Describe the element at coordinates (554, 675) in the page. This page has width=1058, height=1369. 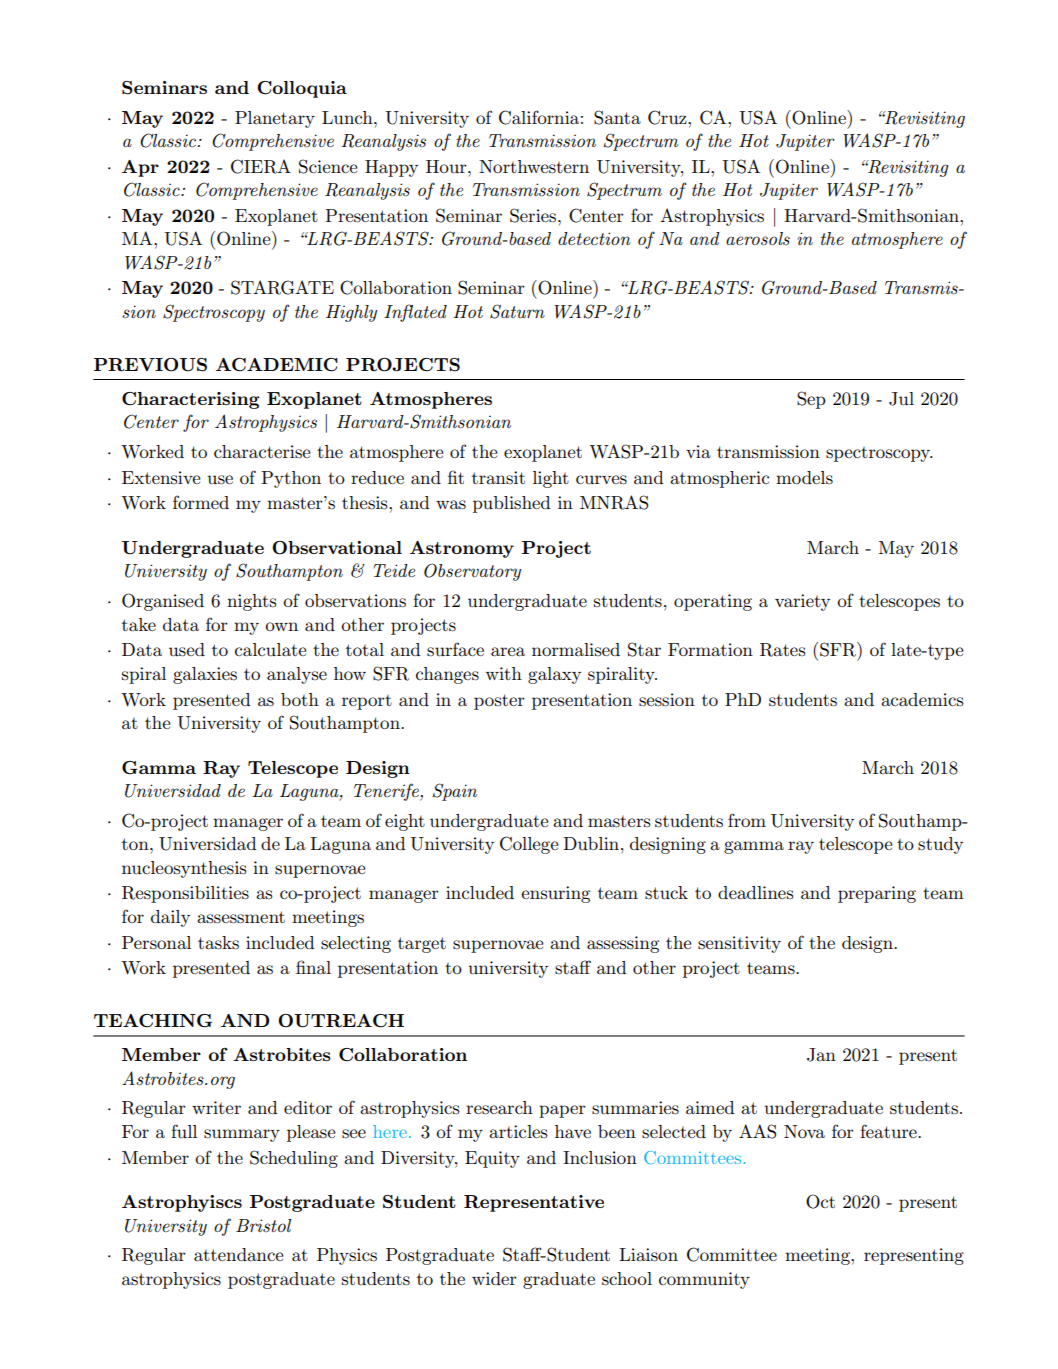
I see `galaxy` at that location.
